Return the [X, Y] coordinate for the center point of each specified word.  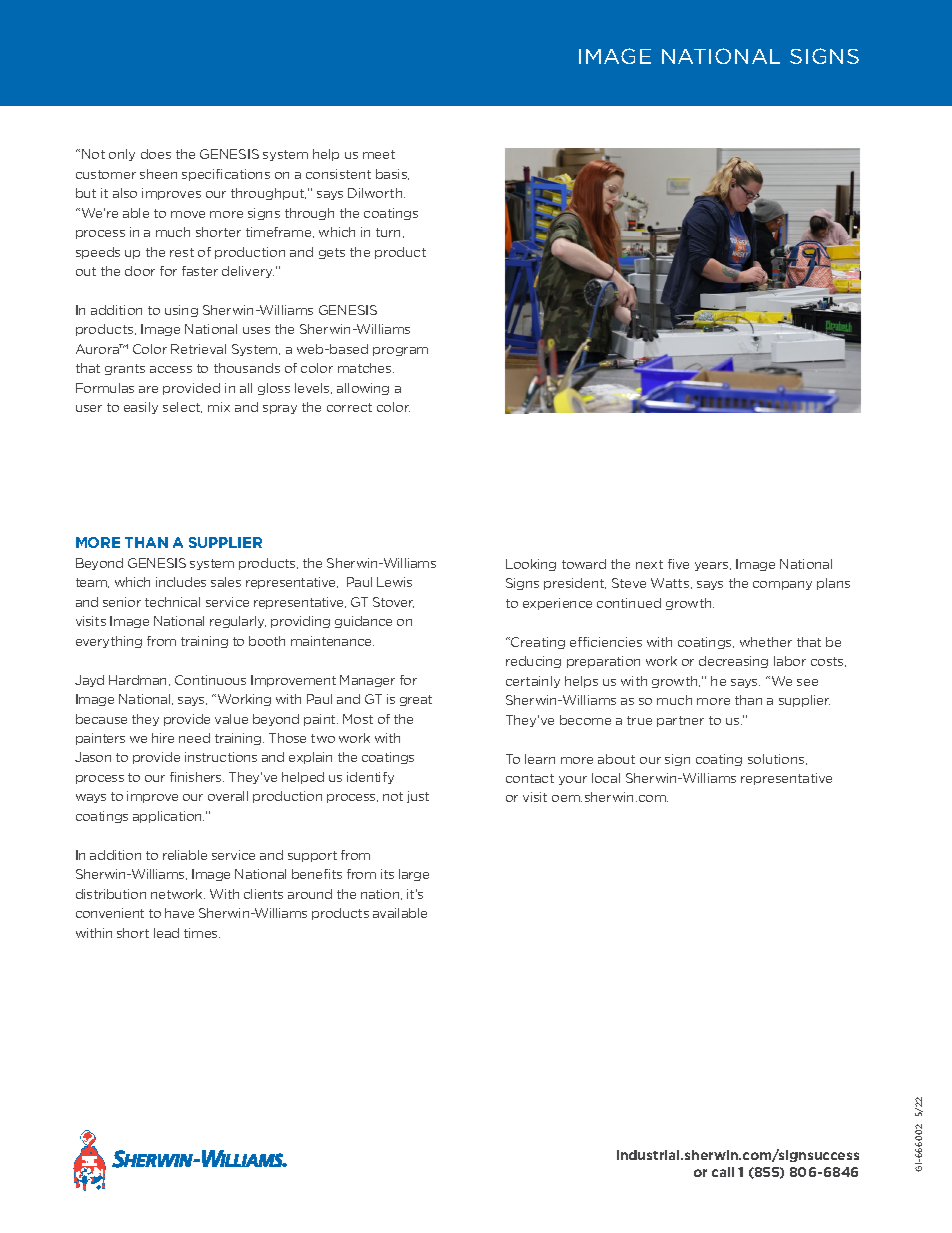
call [723, 1172]
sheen [158, 174]
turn [390, 233]
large [414, 875]
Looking [531, 565]
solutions [777, 759]
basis [392, 174]
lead [166, 933]
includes [181, 582]
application [168, 817]
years [713, 566]
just [418, 797]
